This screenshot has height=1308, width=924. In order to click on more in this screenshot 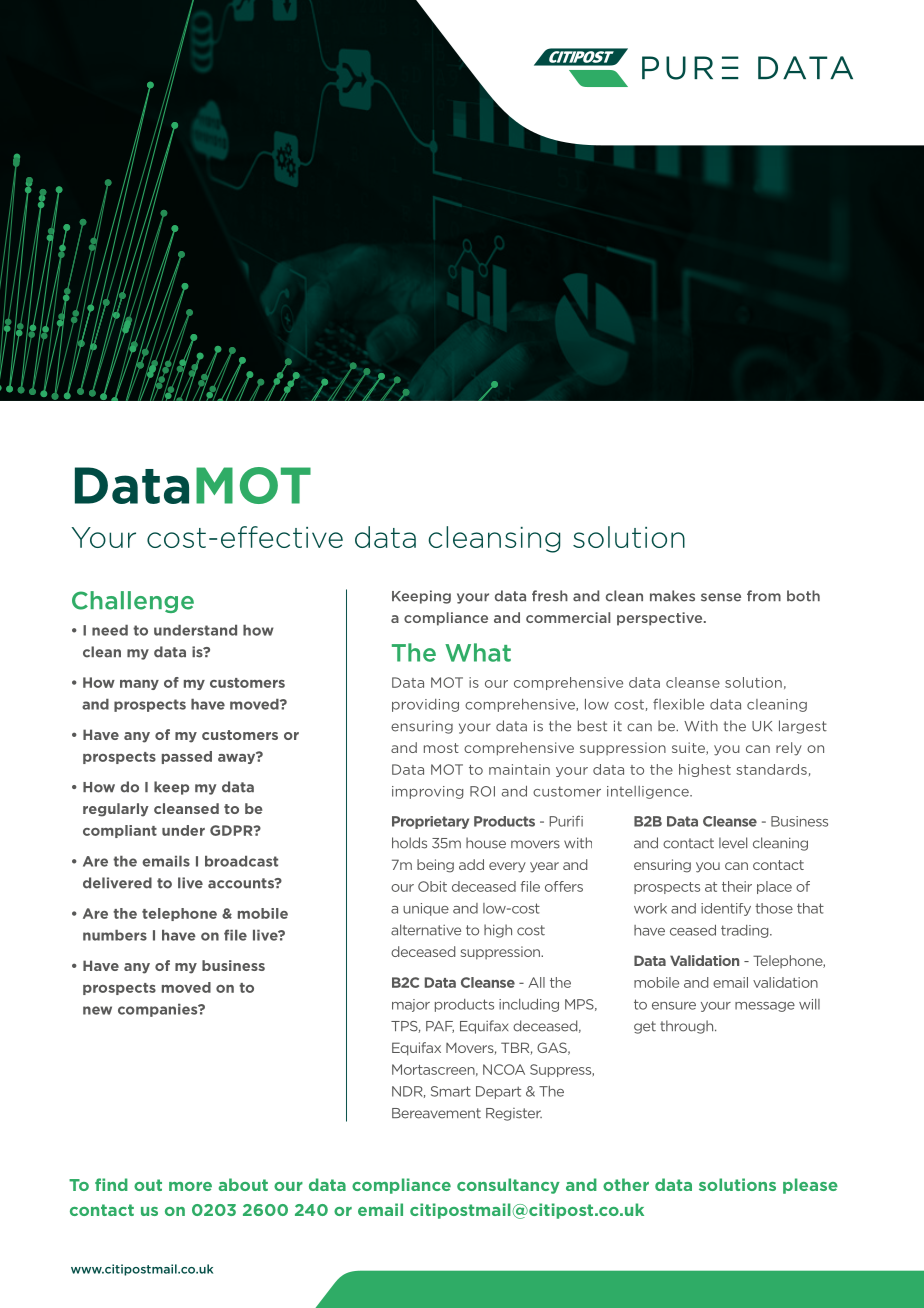, I will do `click(190, 1186)`.
